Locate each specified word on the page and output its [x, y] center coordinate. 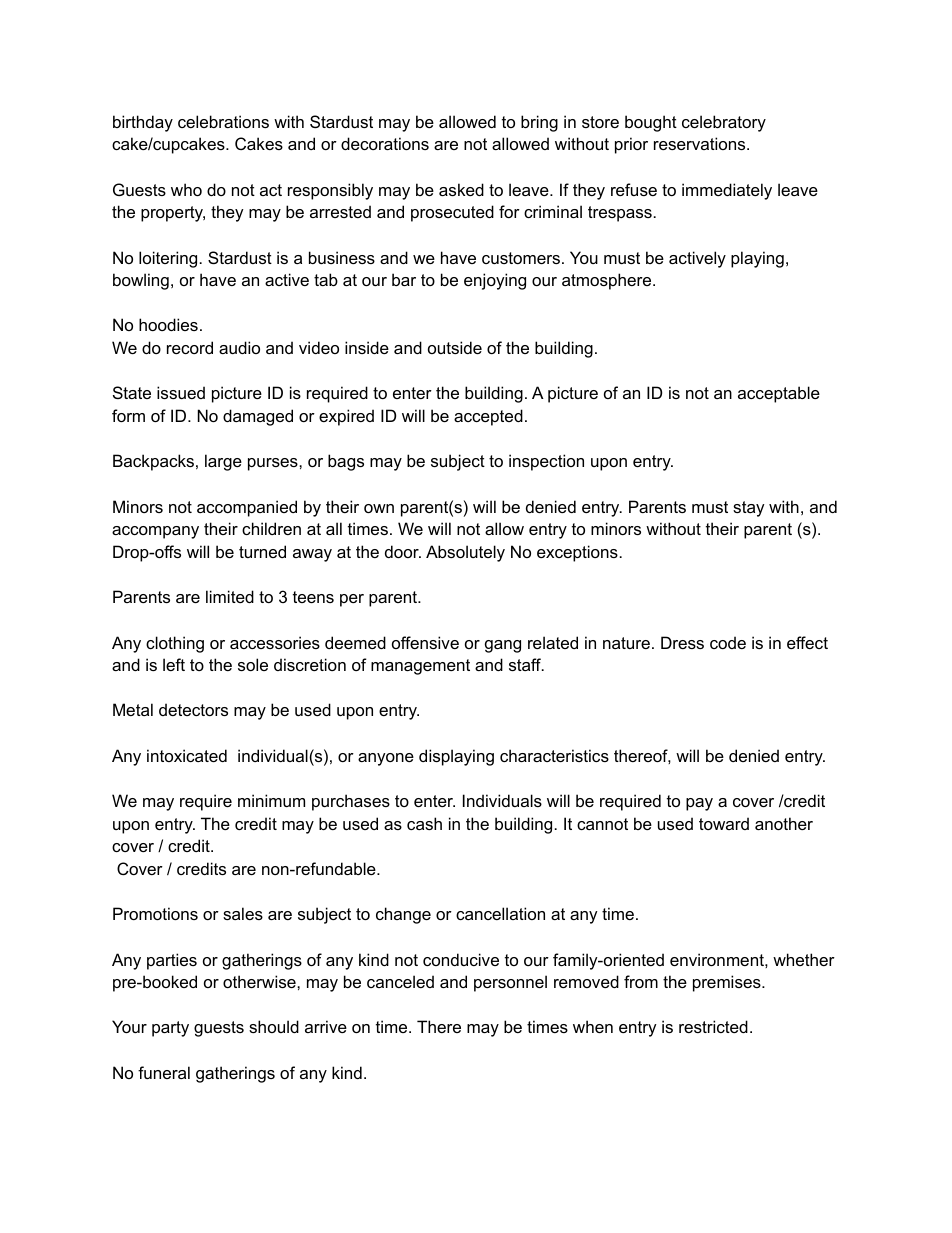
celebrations [223, 121]
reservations [701, 143]
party [170, 1029]
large [223, 462]
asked [461, 189]
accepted [488, 417]
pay [699, 804]
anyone [386, 759]
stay [749, 509]
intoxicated [187, 755]
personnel [510, 983]
